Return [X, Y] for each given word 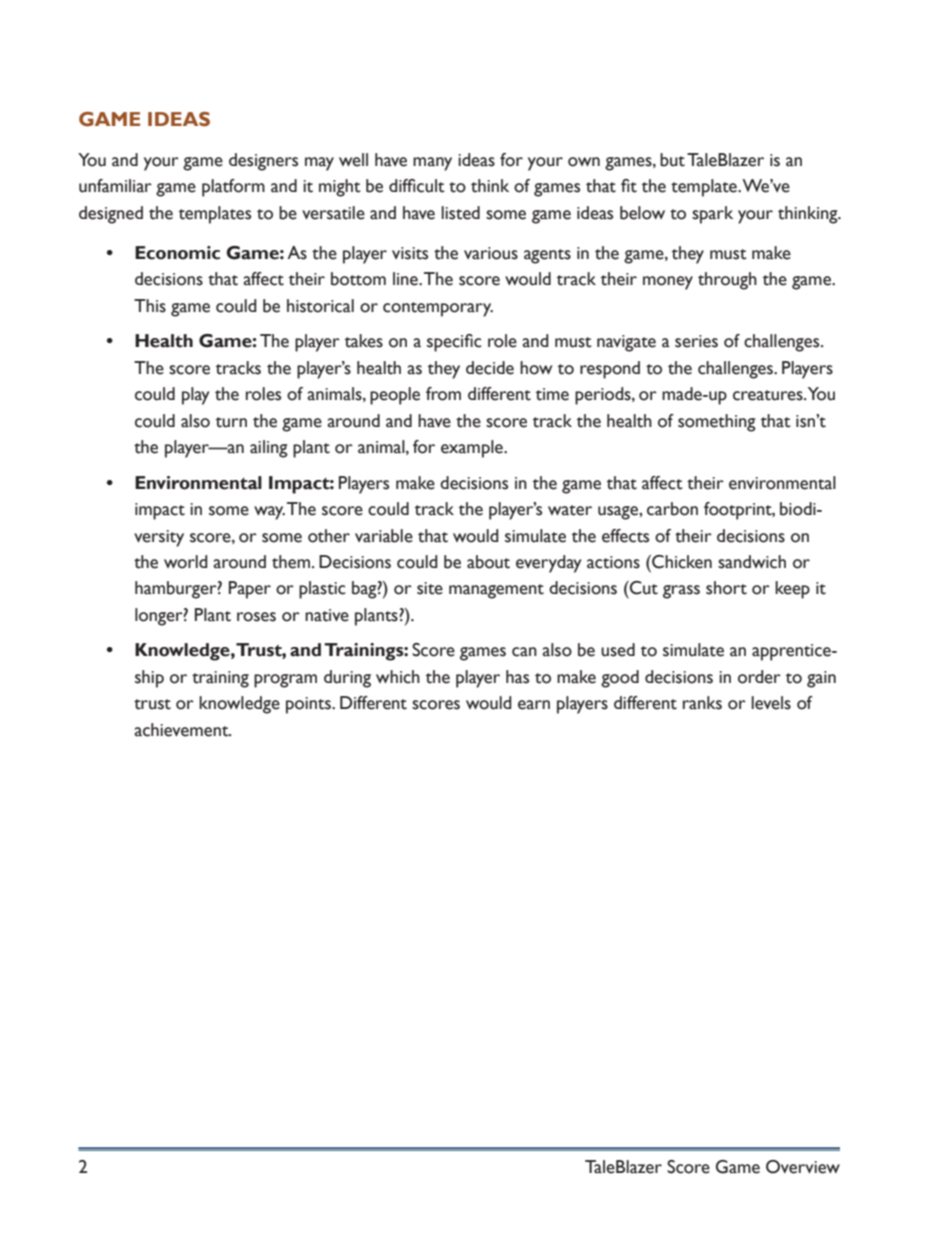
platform [233, 188]
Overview [803, 1167]
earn [534, 705]
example [473, 449]
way [269, 513]
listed [460, 213]
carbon [672, 509]
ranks [702, 703]
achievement [182, 730]
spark [712, 215]
